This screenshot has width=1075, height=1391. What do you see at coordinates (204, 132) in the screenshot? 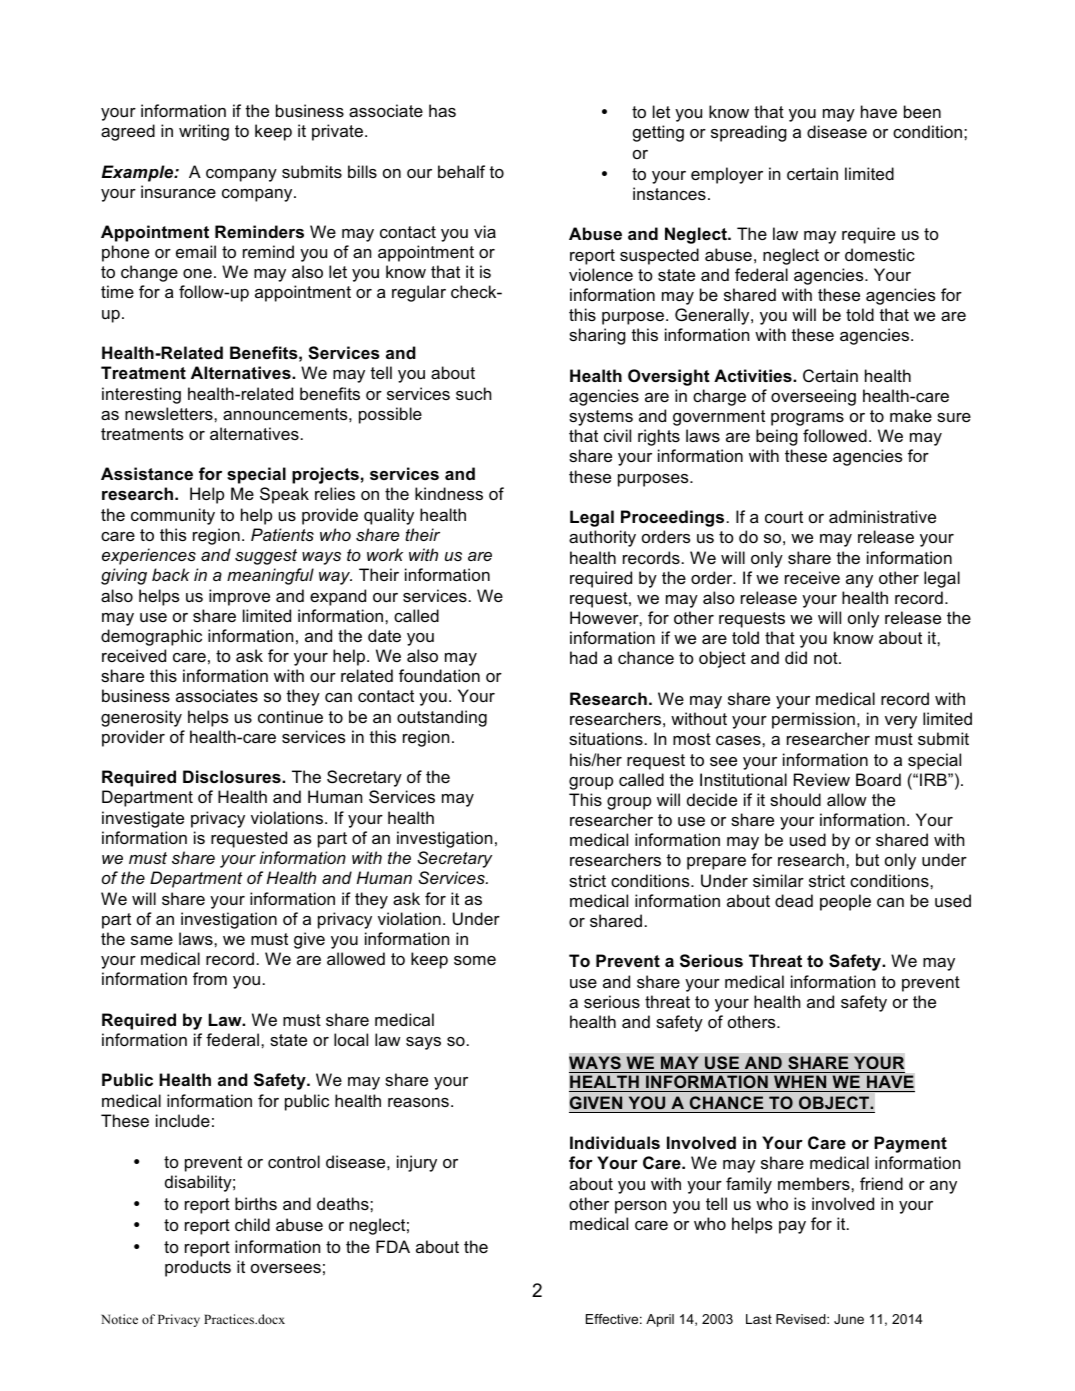
I see `writing` at bounding box center [204, 132].
